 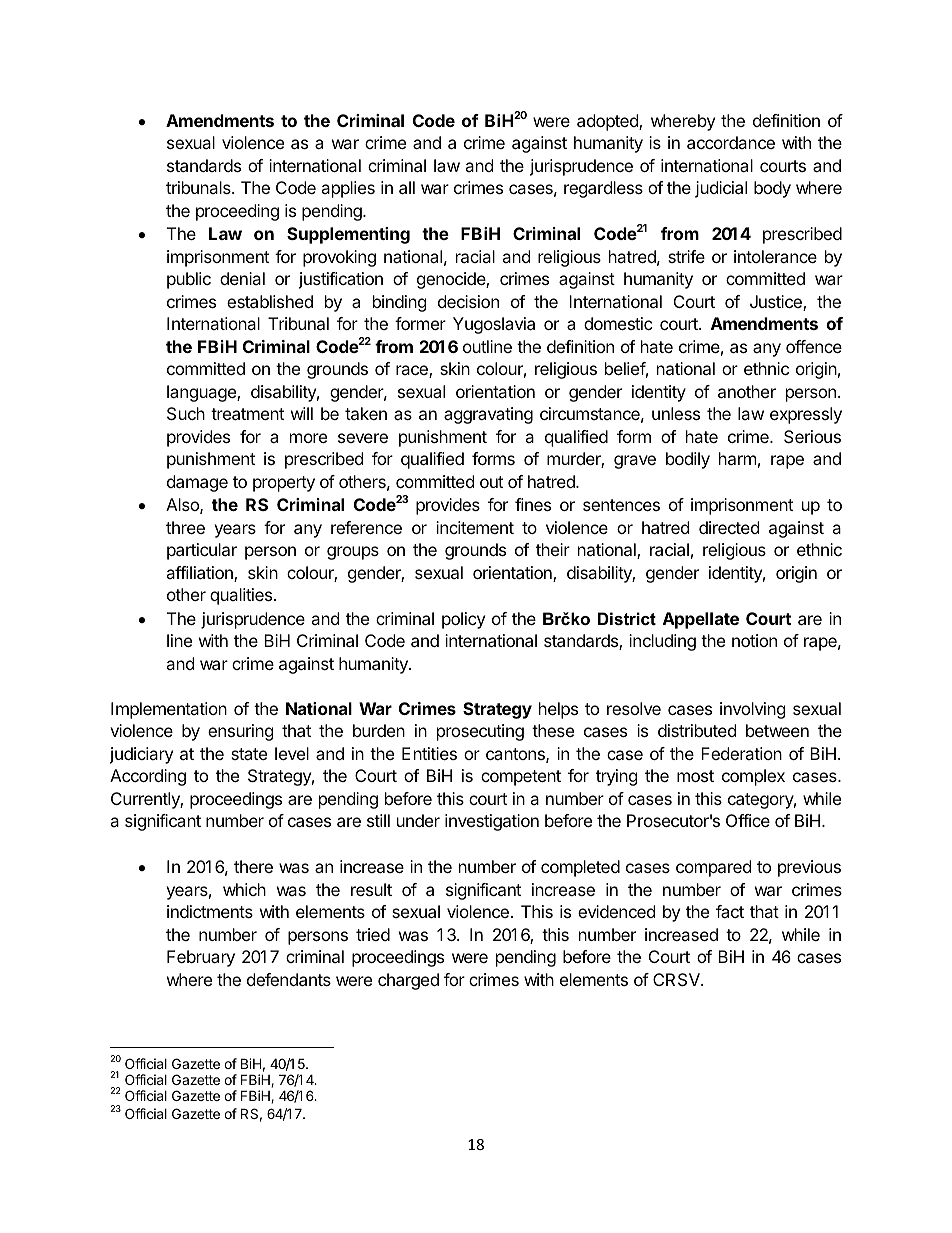 What do you see at coordinates (463, 620) in the image?
I see `policy` at bounding box center [463, 620].
